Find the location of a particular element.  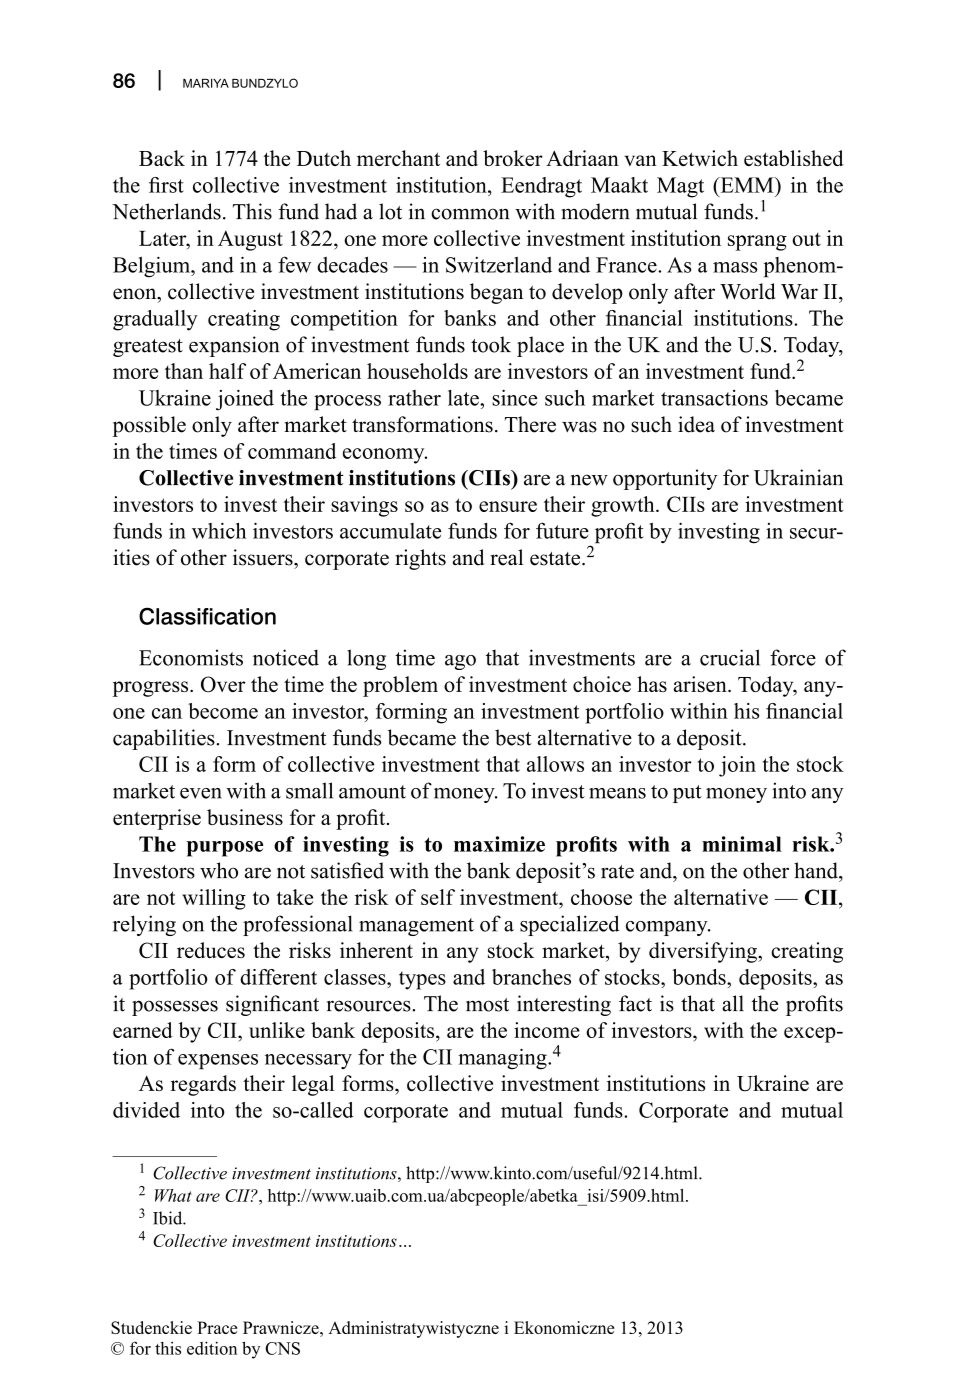

common is located at coordinates (470, 214).
